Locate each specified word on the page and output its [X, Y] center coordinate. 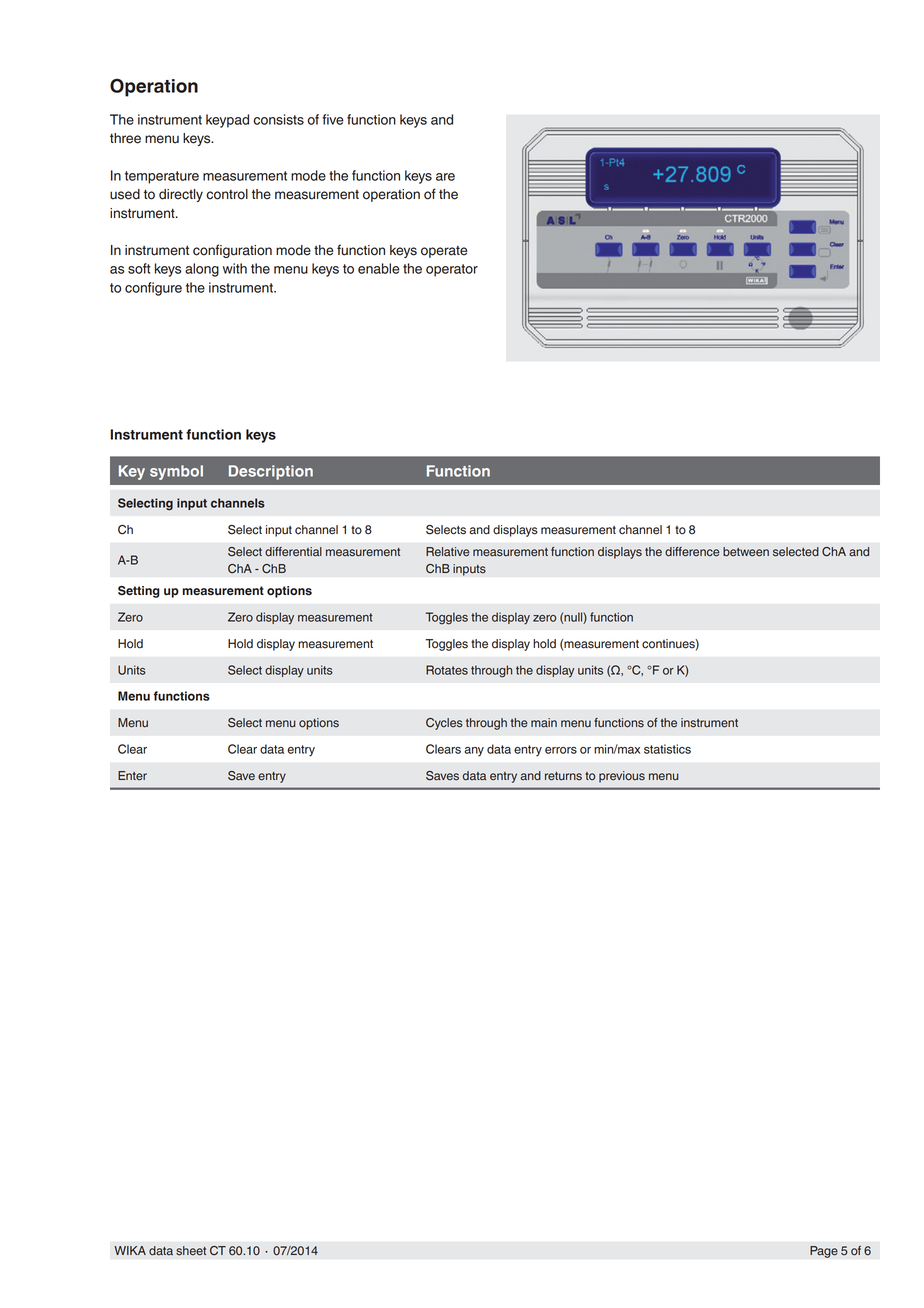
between [746, 552]
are [445, 177]
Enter [132, 776]
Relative [448, 552]
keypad [227, 121]
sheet [191, 1251]
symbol [176, 472]
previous [622, 777]
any [474, 752]
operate [444, 252]
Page [824, 1252]
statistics [667, 749]
